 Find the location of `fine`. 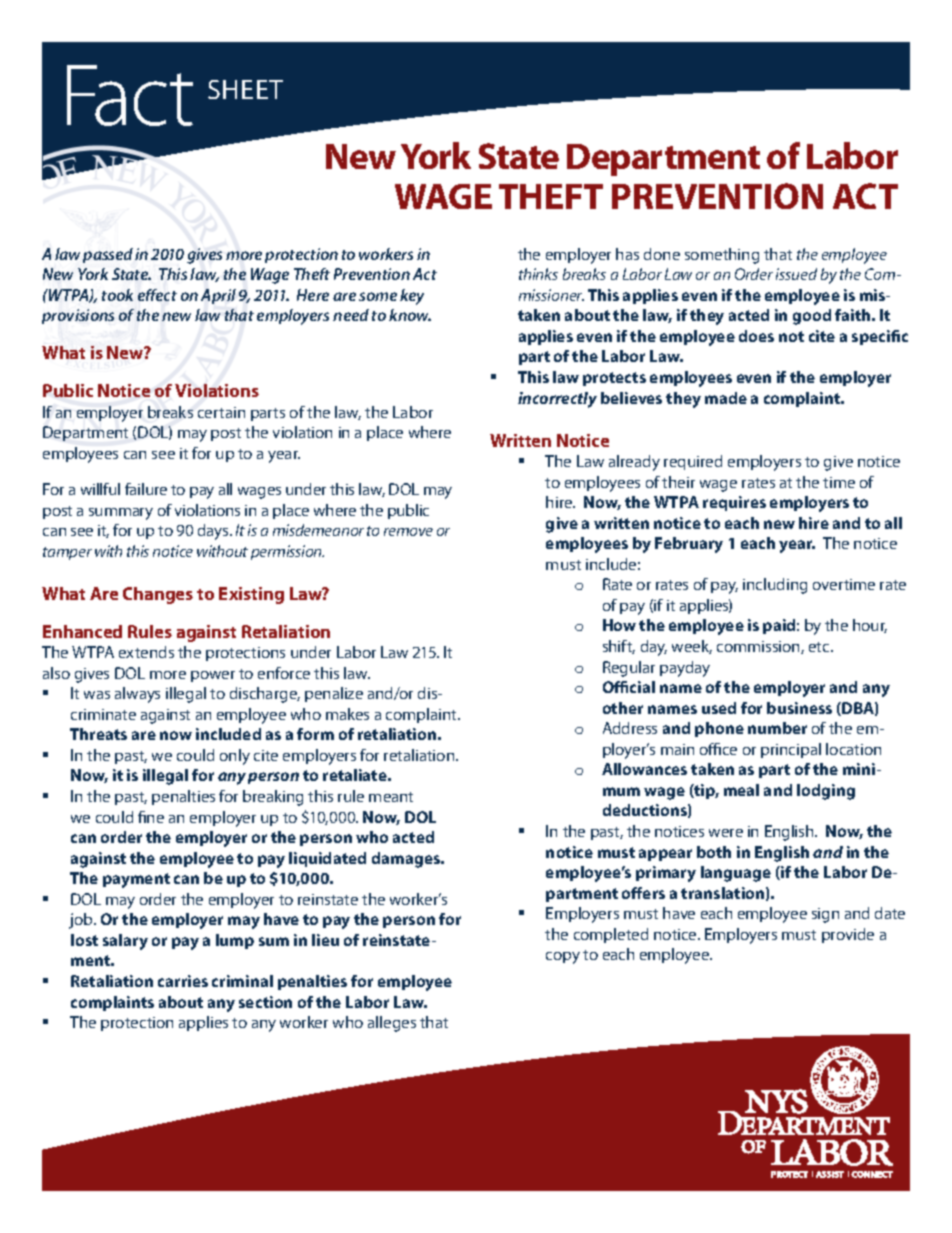

fine is located at coordinates (151, 817).
